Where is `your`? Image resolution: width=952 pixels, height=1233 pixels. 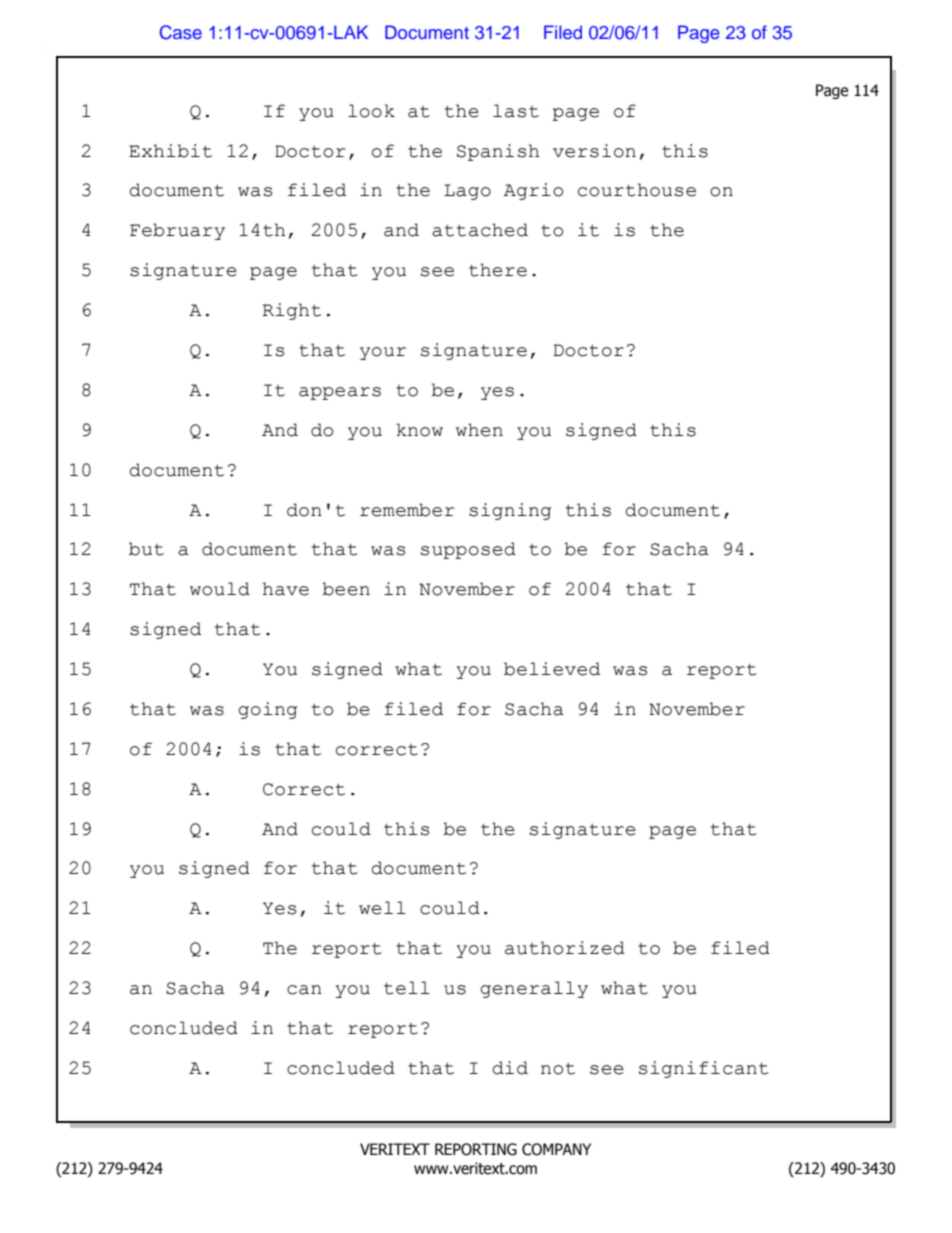
your is located at coordinates (383, 353).
